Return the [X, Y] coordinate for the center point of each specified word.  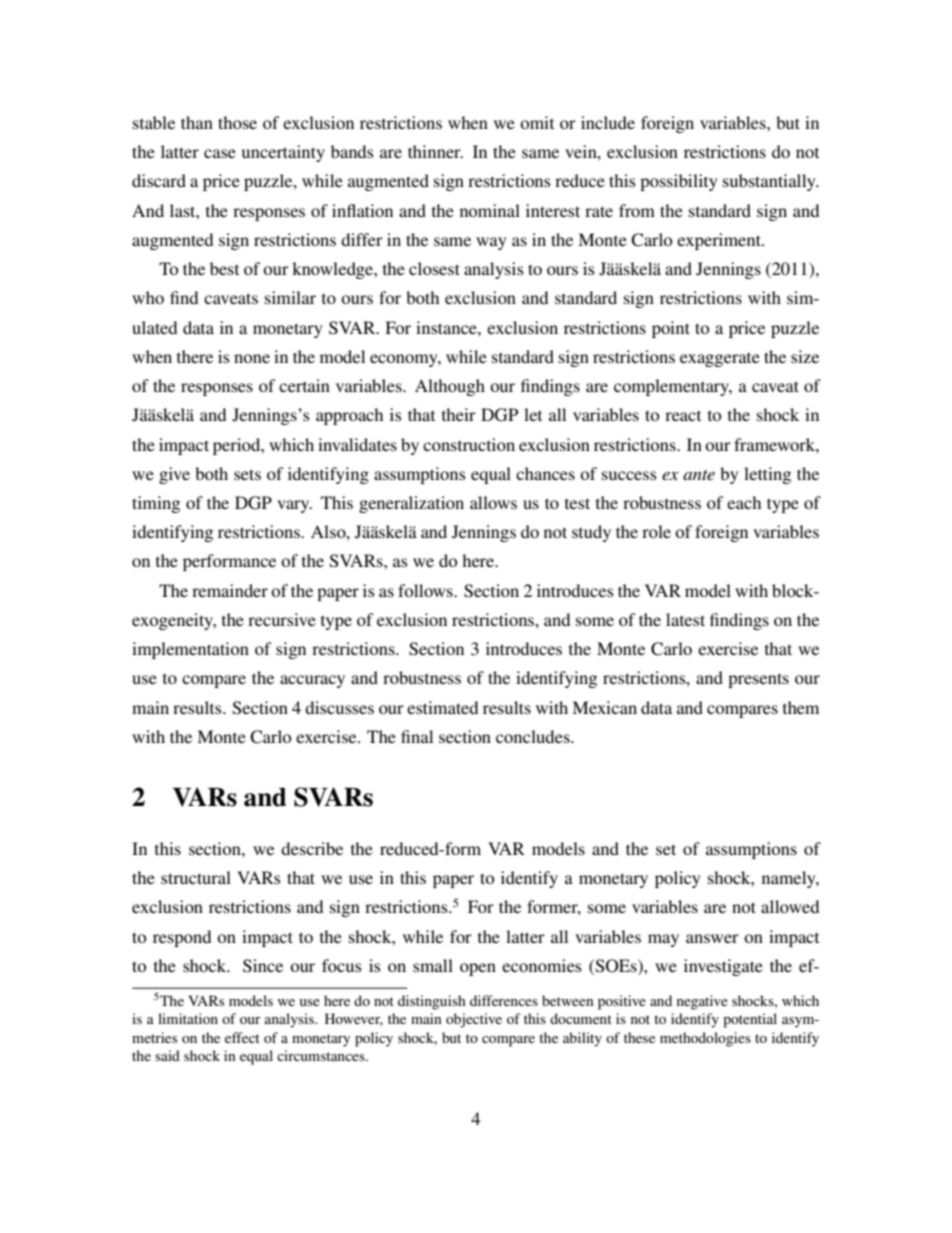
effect [242, 1037]
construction [469, 444]
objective [474, 1020]
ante [699, 475]
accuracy [312, 681]
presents [758, 680]
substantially [770, 182]
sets [247, 474]
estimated [442, 707]
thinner [435, 151]
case [220, 153]
